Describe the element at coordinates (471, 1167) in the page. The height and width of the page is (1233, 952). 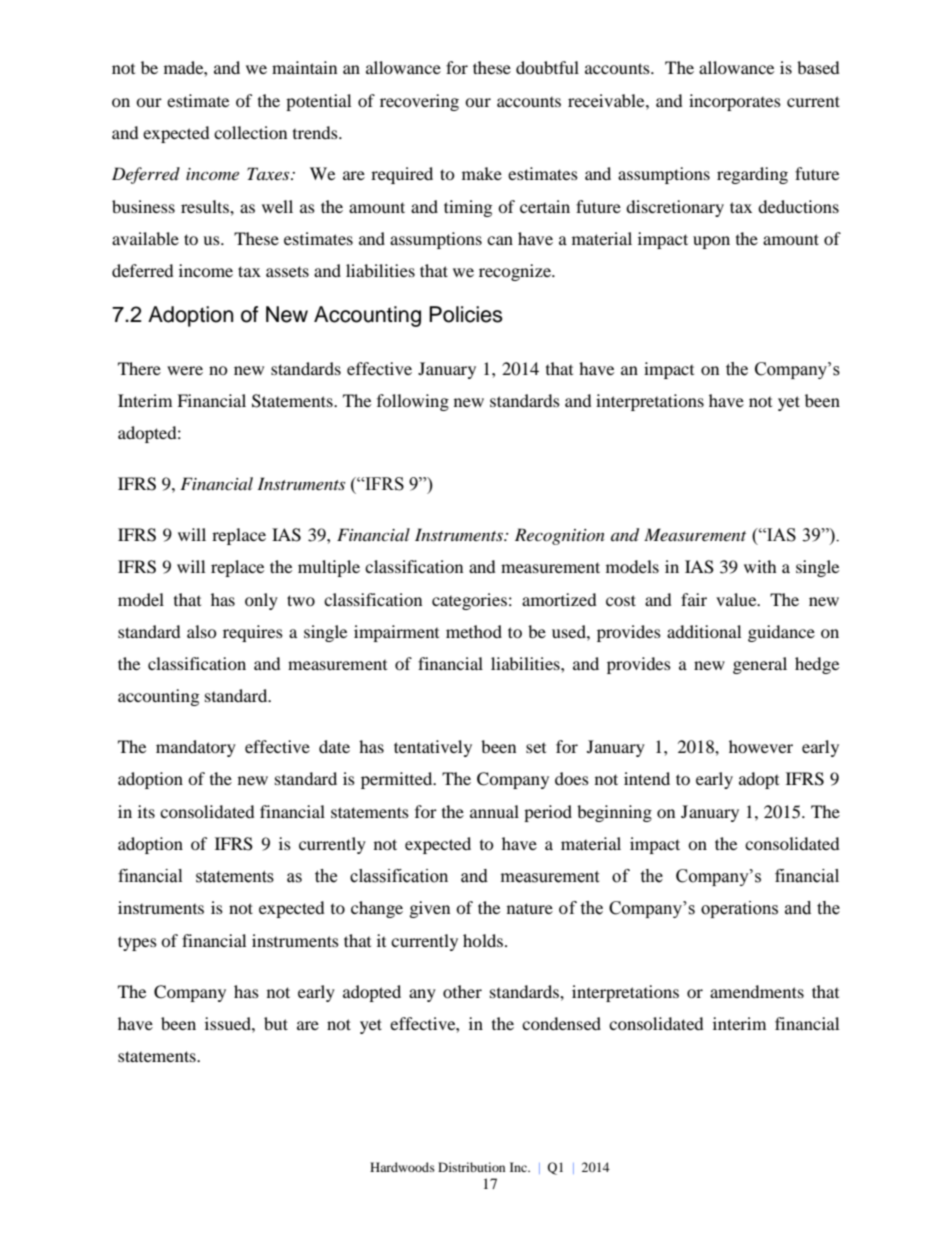
I see `Distribution` at that location.
